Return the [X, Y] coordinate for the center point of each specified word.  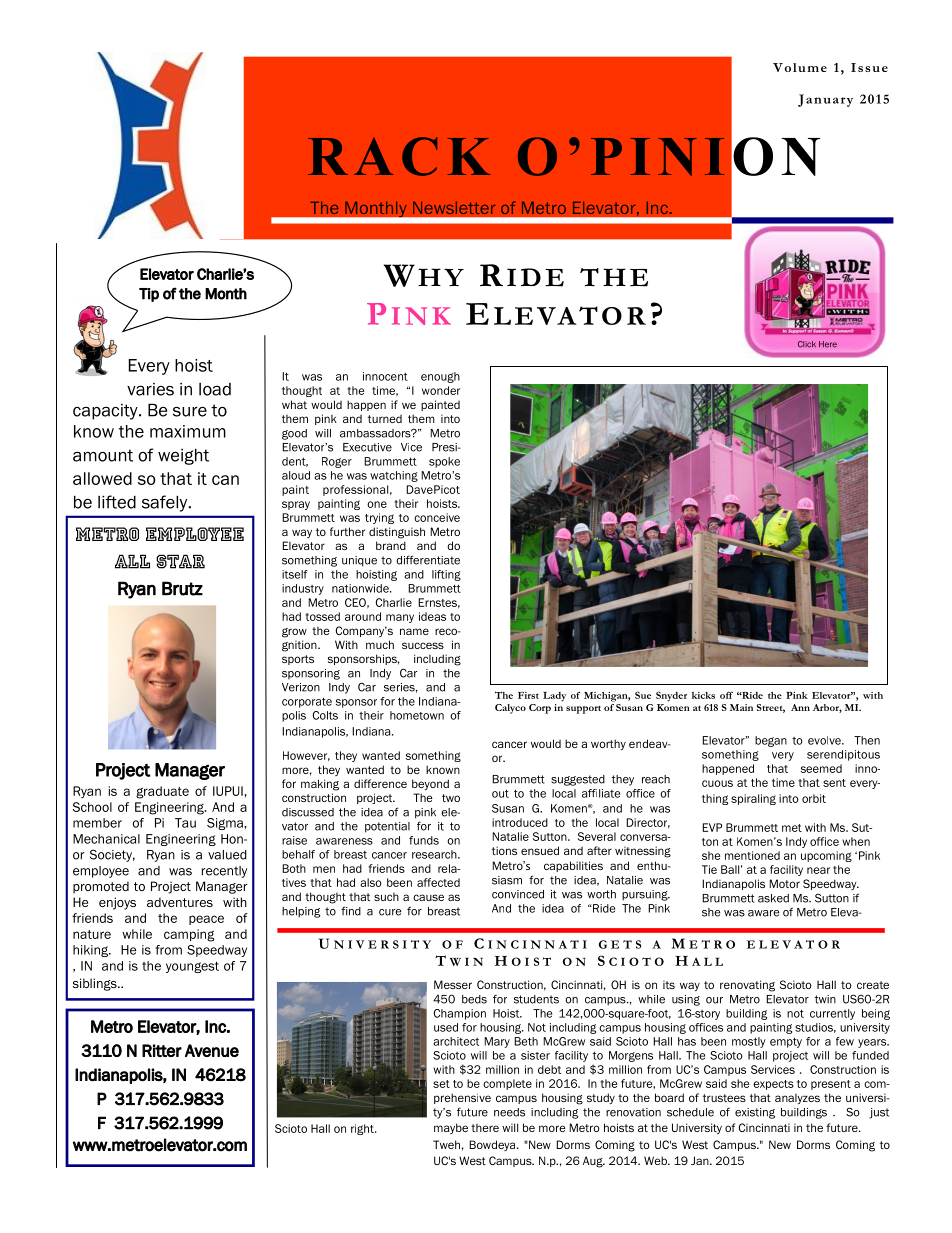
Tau [185, 823]
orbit [814, 798]
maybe [451, 1128]
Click [807, 344]
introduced [520, 822]
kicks [703, 695]
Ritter [162, 1050]
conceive [437, 517]
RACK [399, 156]
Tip [149, 295]
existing [755, 1113]
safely [166, 503]
